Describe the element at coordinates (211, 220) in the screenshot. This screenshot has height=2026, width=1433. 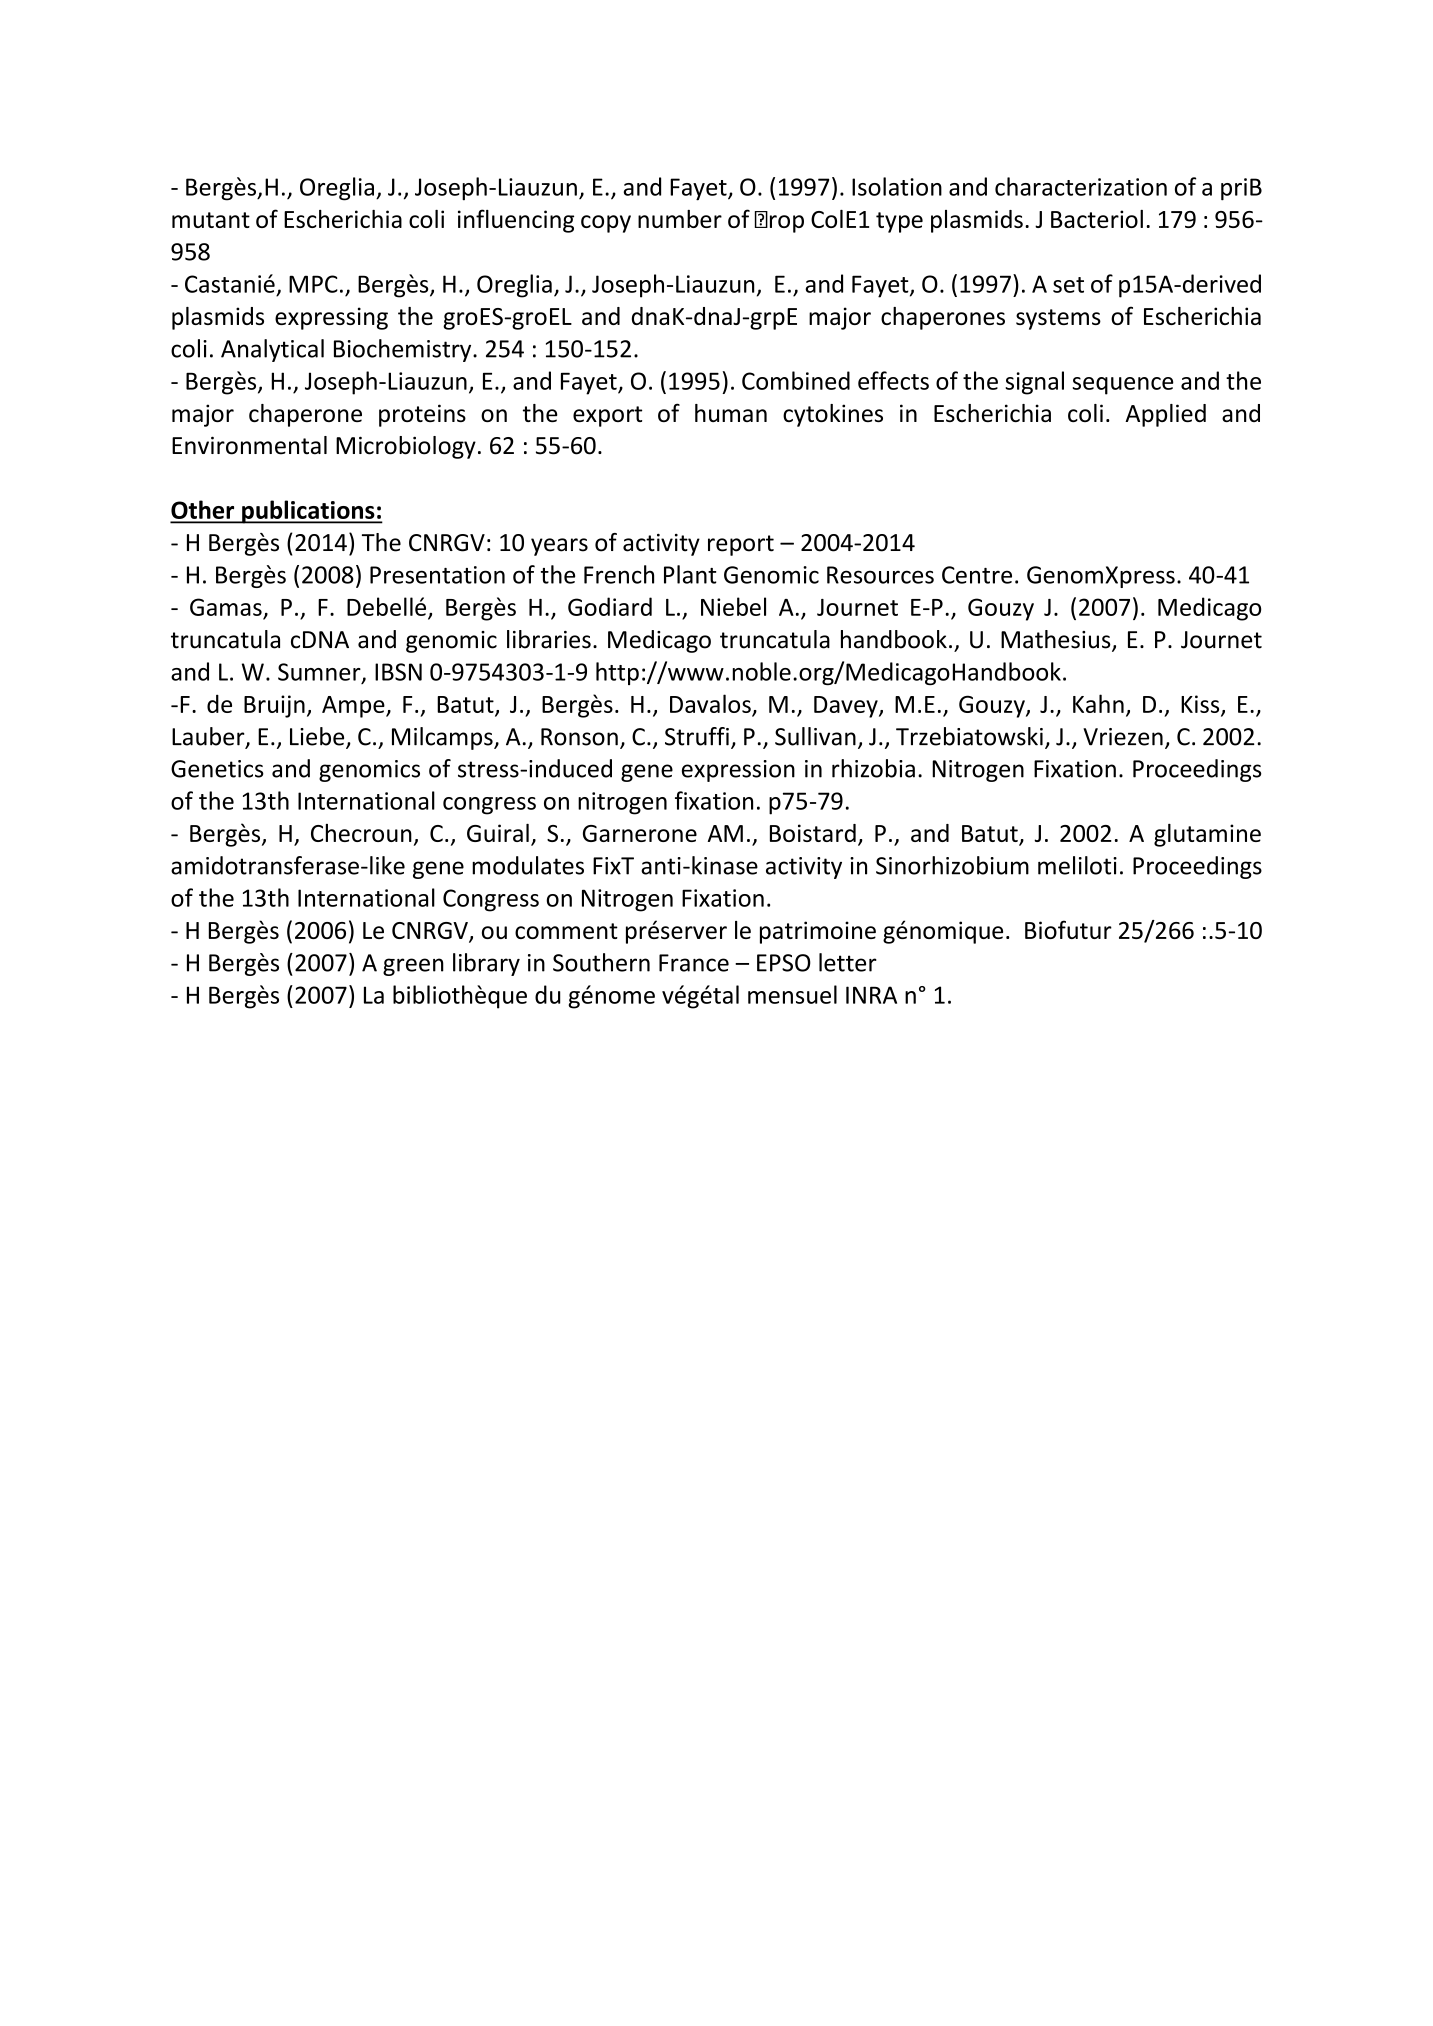
I see `mutant` at that location.
